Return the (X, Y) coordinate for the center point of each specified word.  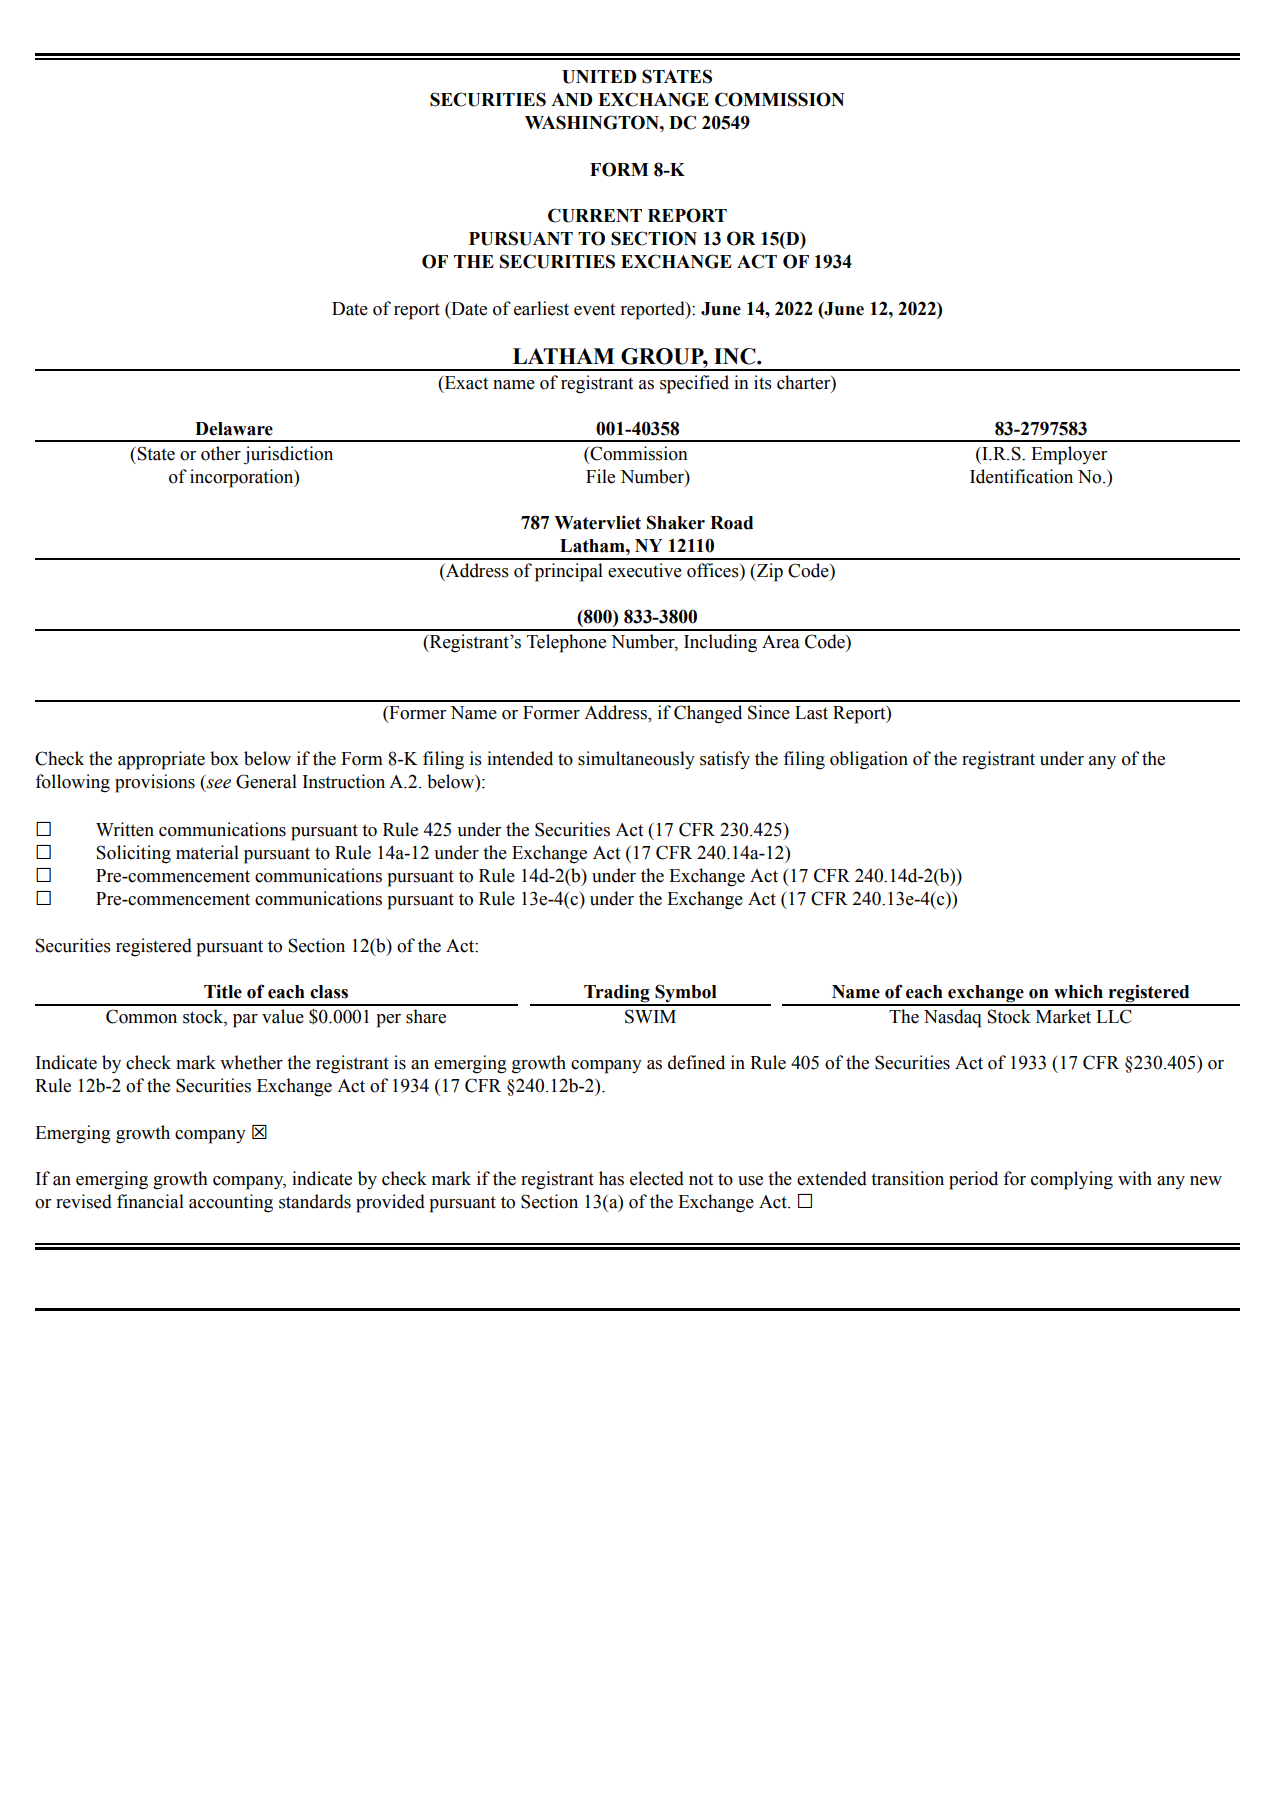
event (594, 309)
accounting (231, 1203)
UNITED (599, 77)
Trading (617, 994)
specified (694, 384)
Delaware (234, 429)
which (1078, 991)
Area (780, 642)
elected (657, 1178)
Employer (1069, 455)
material (207, 852)
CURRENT (595, 215)
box (224, 758)
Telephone (566, 643)
